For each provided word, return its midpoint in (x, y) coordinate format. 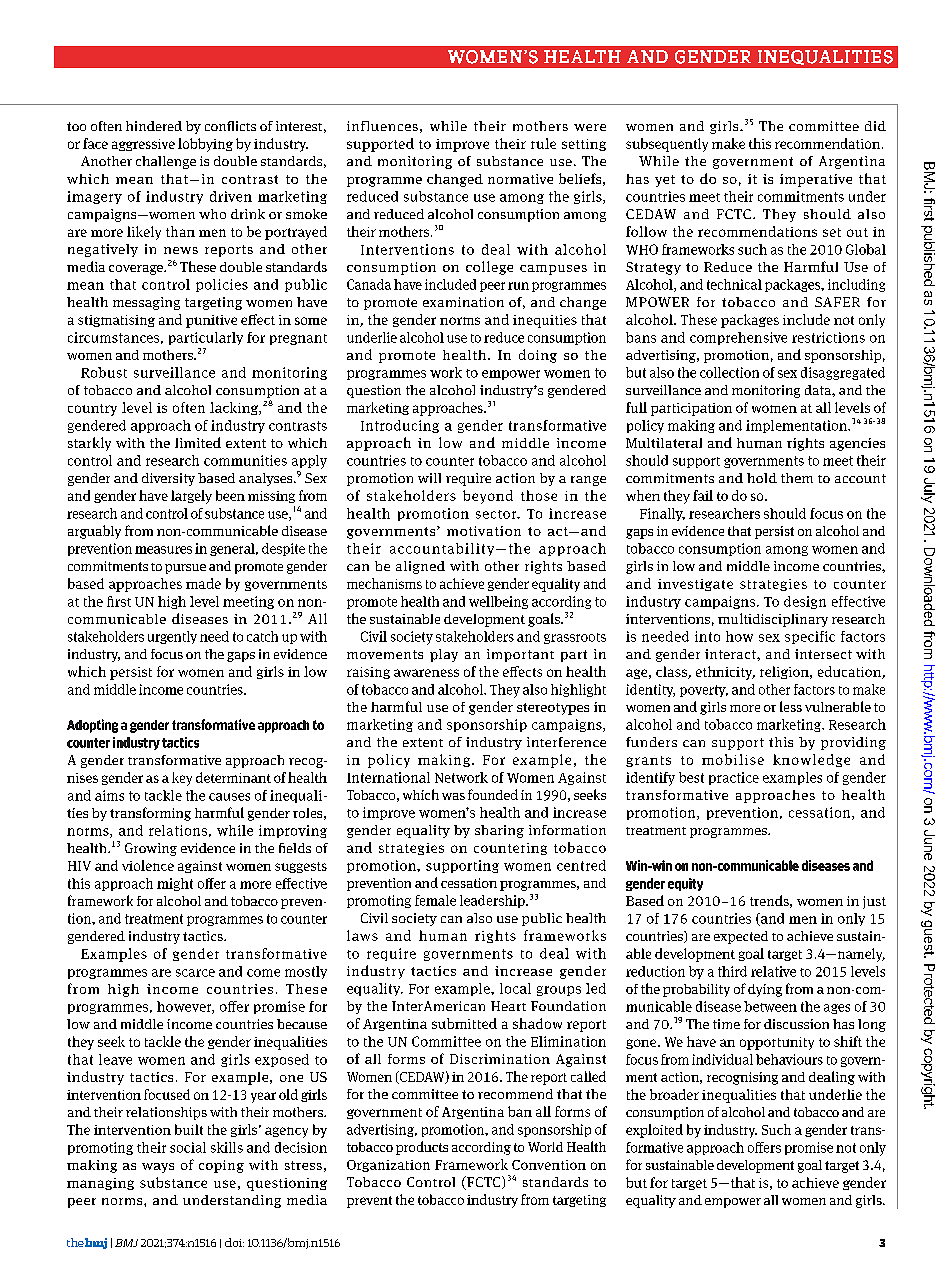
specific (810, 637)
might (175, 884)
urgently (172, 637)
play (444, 655)
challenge (166, 162)
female (435, 900)
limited (198, 442)
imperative (816, 180)
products (422, 1148)
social (188, 1147)
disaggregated (843, 373)
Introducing (400, 426)
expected (741, 937)
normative (520, 179)
